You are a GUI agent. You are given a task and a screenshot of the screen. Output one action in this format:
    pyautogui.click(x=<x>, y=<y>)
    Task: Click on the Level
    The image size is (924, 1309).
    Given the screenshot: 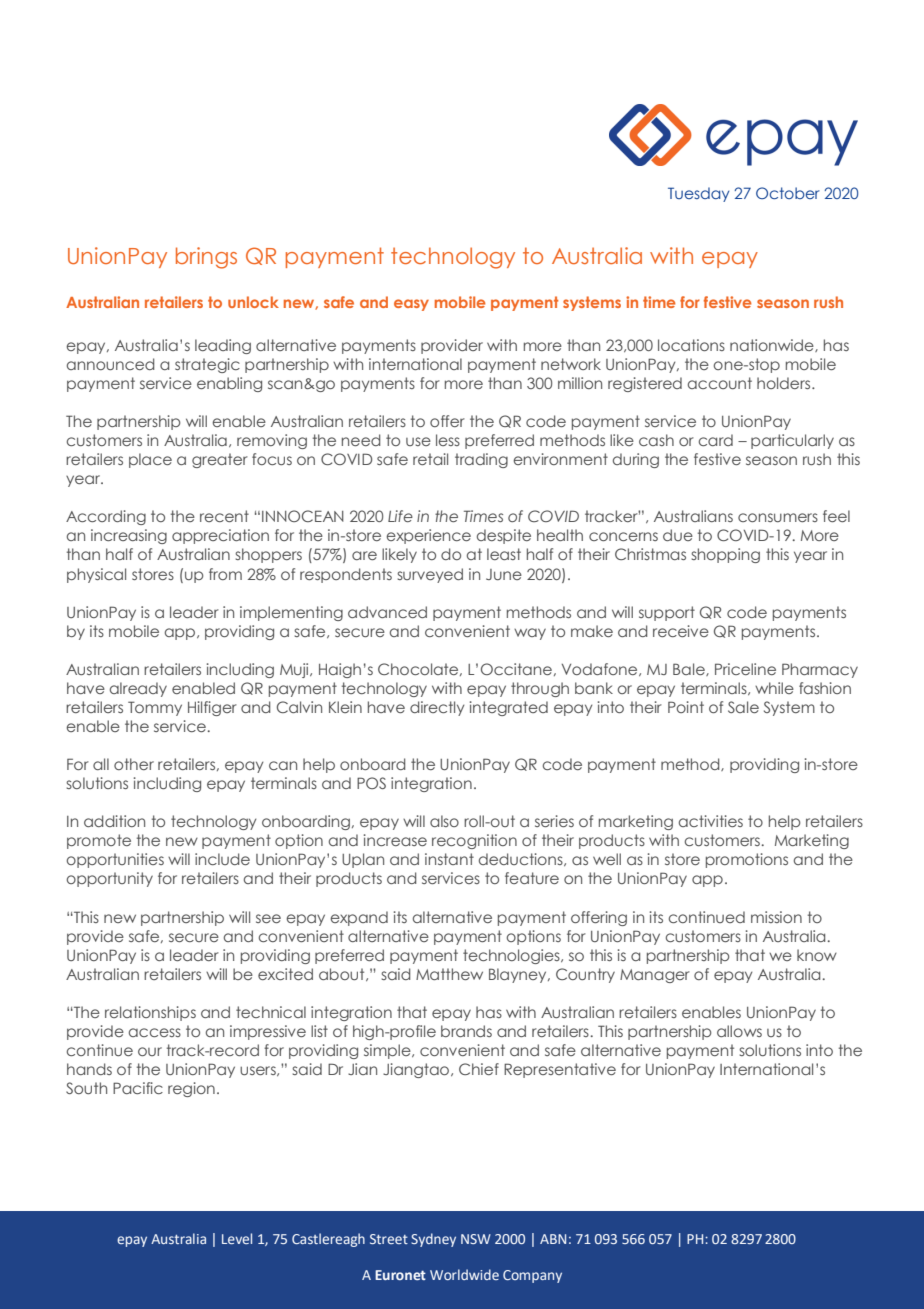 What is the action you would take?
    pyautogui.click(x=237, y=1238)
